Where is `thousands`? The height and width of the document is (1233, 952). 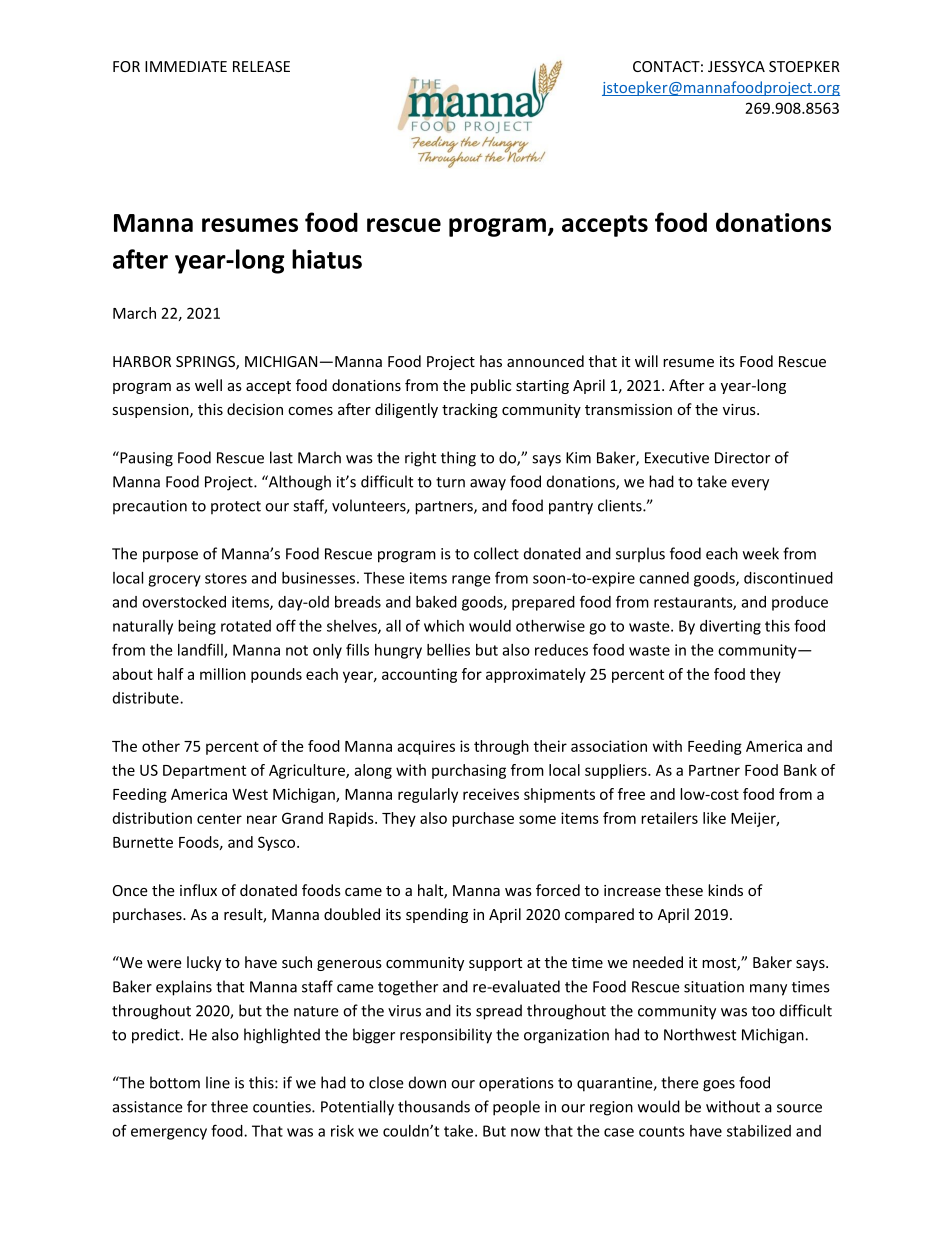
thousands is located at coordinates (434, 1106).
